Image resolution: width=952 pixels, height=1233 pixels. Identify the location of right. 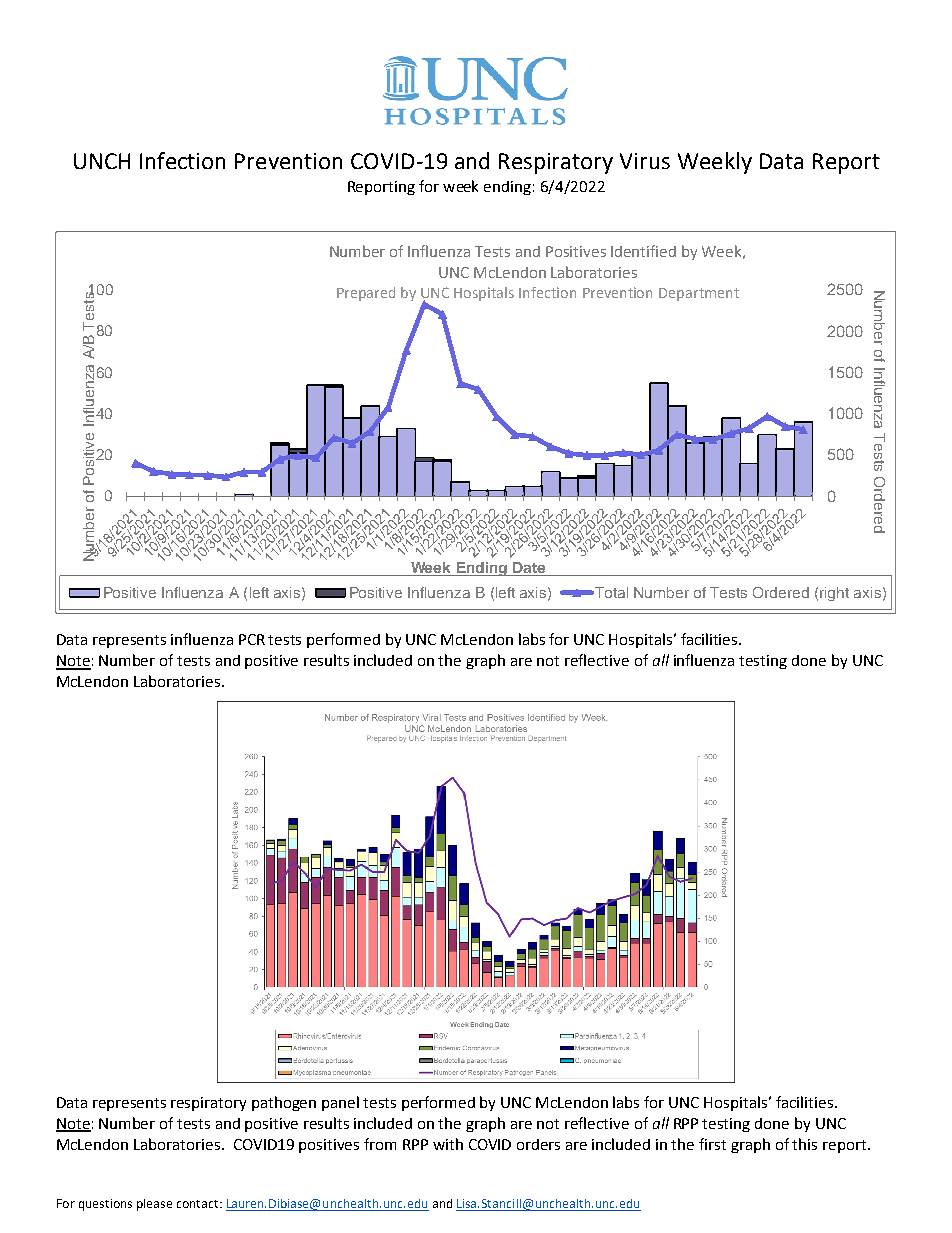
(834, 594).
